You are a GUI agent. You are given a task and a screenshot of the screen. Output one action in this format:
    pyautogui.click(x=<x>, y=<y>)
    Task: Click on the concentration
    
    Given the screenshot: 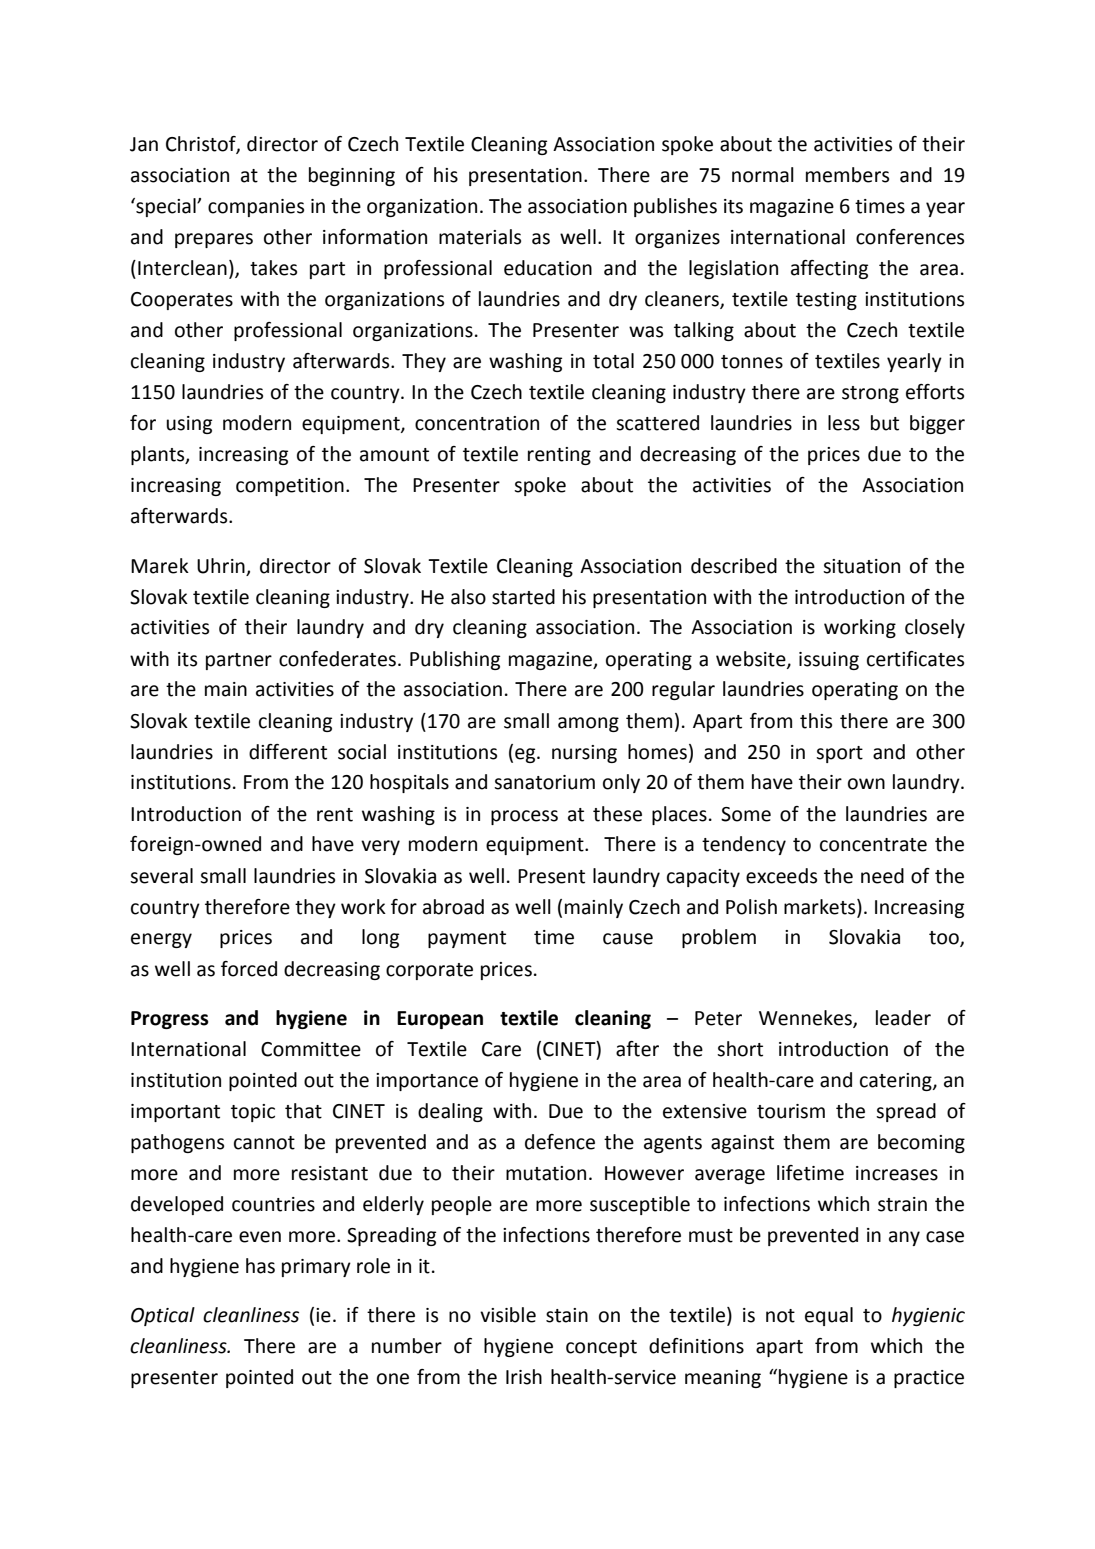 What is the action you would take?
    pyautogui.click(x=477, y=423)
